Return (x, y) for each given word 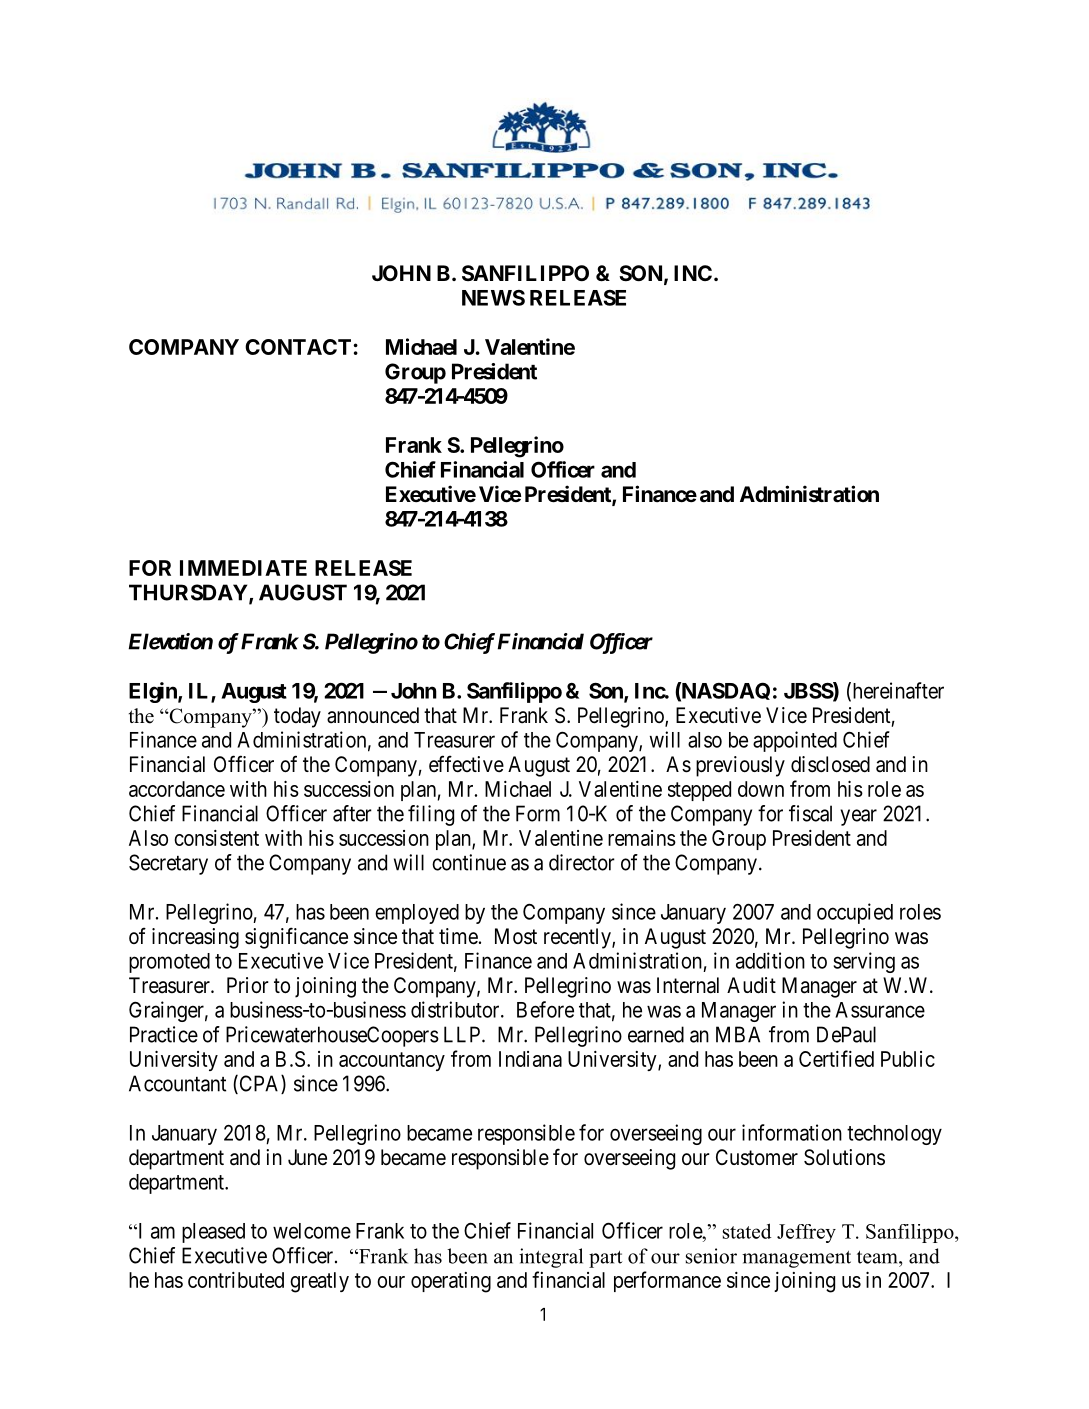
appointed (795, 741)
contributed (236, 1280)
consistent (216, 838)
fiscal (810, 813)
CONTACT (298, 347)
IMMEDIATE (243, 568)
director (582, 862)
